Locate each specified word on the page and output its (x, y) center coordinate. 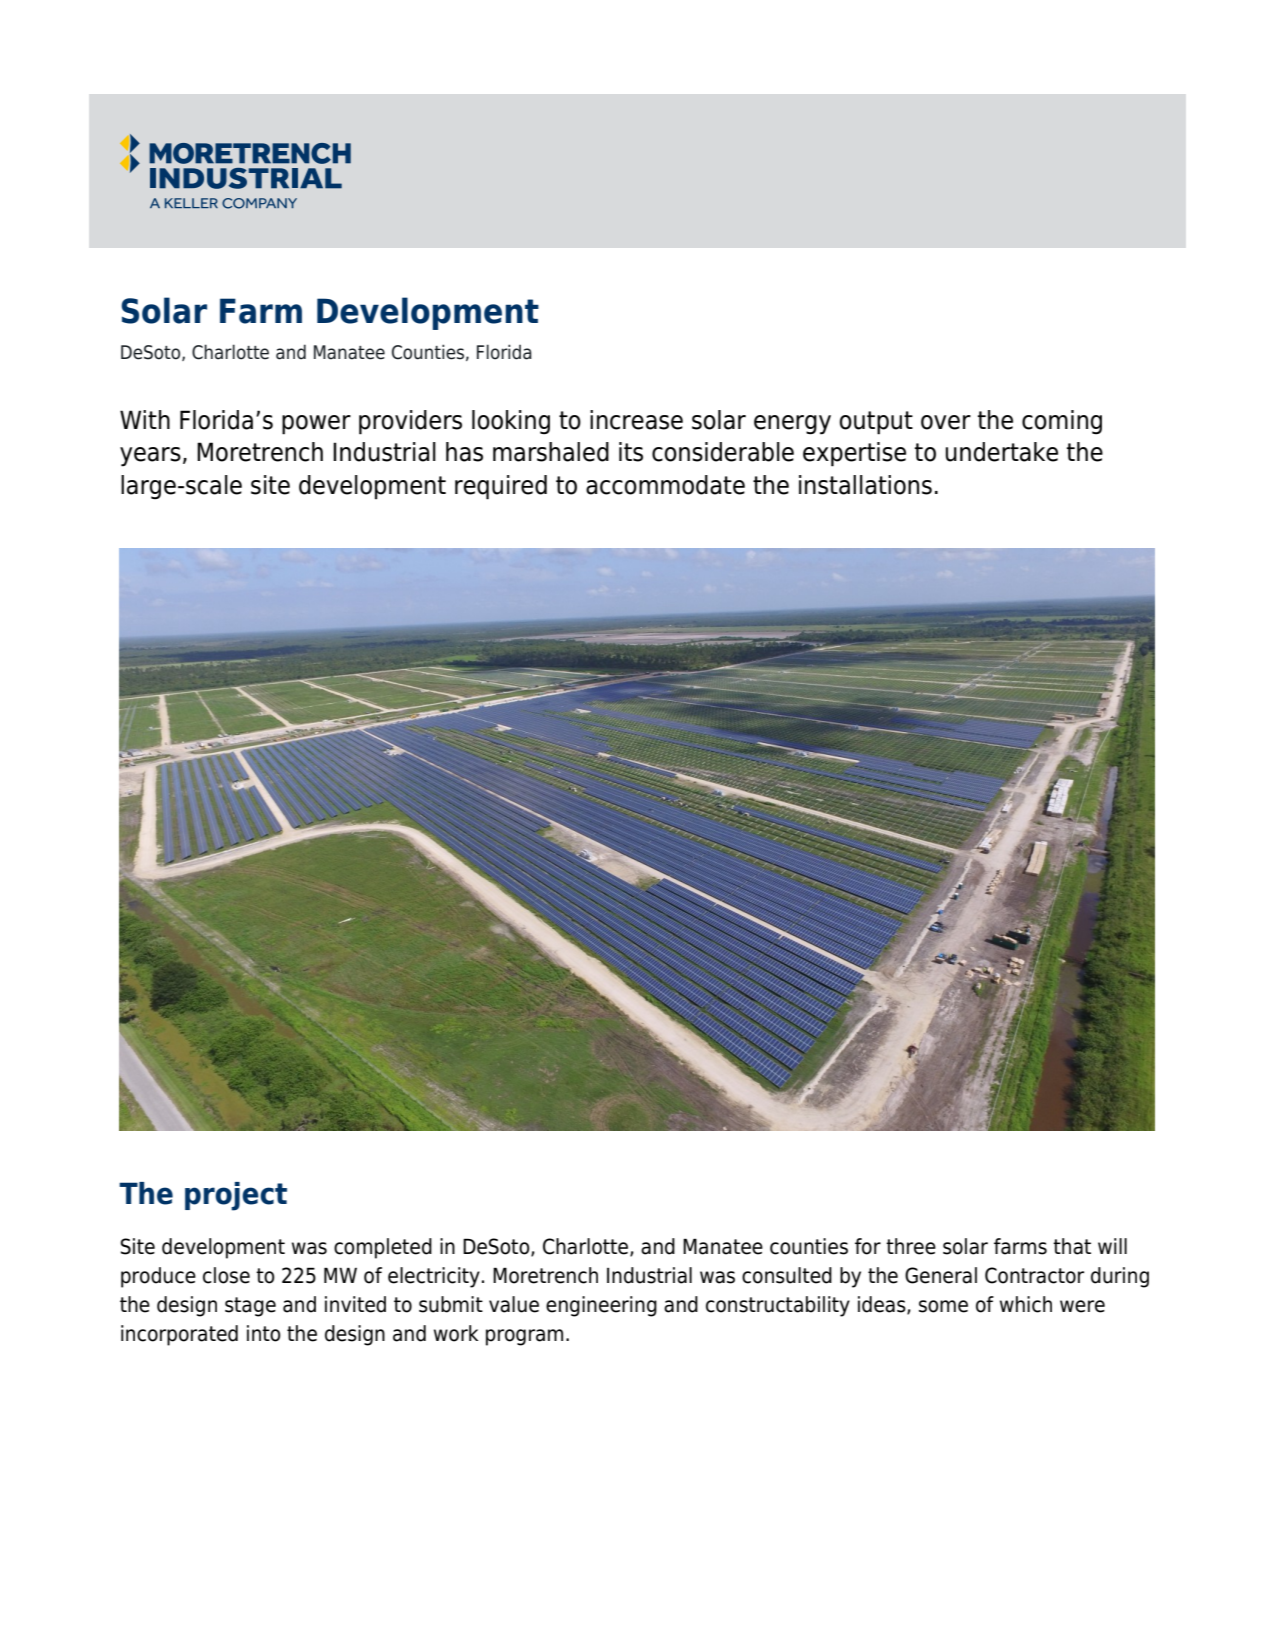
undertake (1001, 452)
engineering (601, 1306)
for (868, 1246)
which (1026, 1304)
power (316, 425)
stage (250, 1307)
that (1072, 1246)
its (631, 452)
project (236, 1196)
